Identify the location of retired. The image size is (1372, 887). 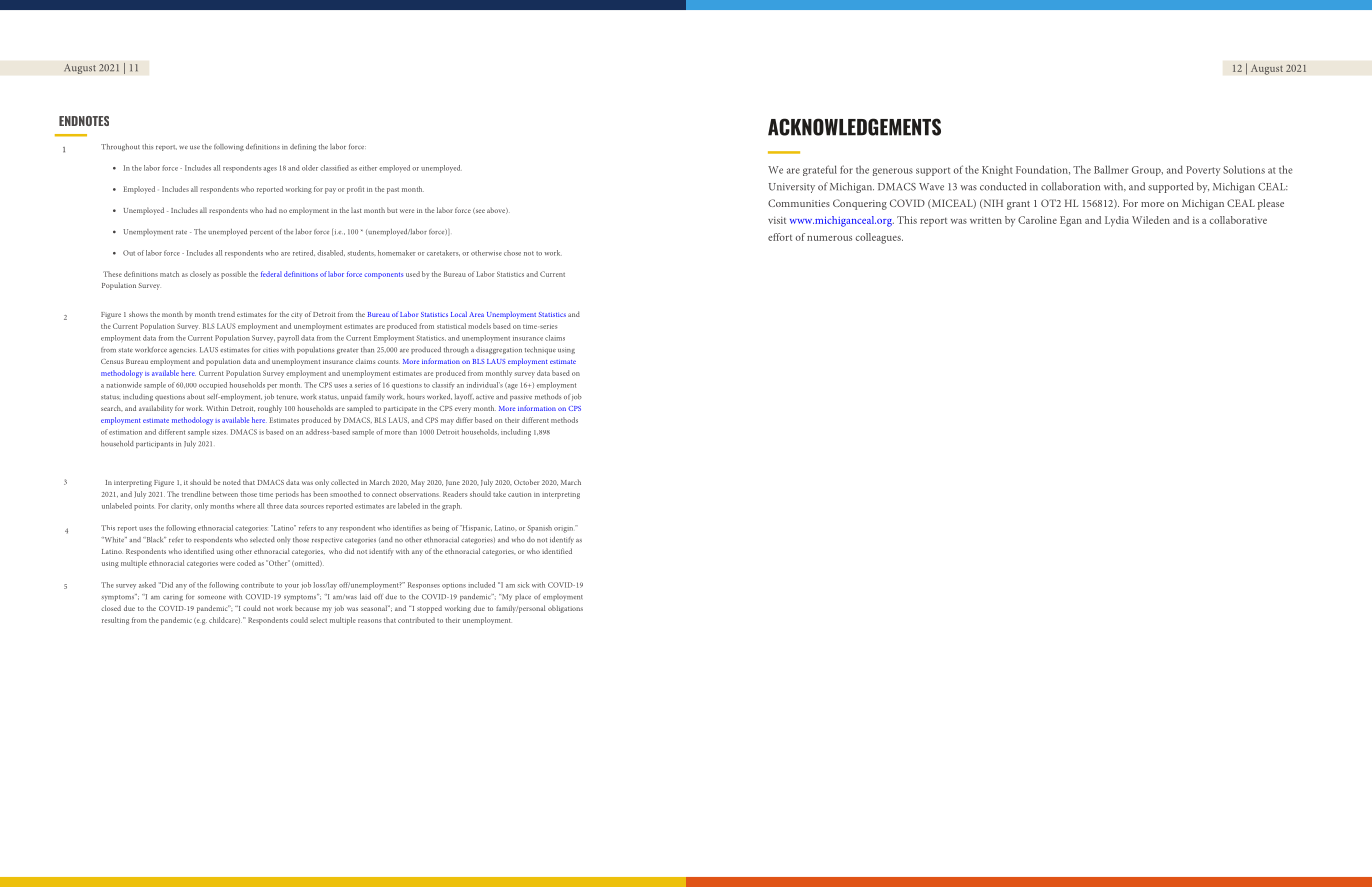
(304, 253).
